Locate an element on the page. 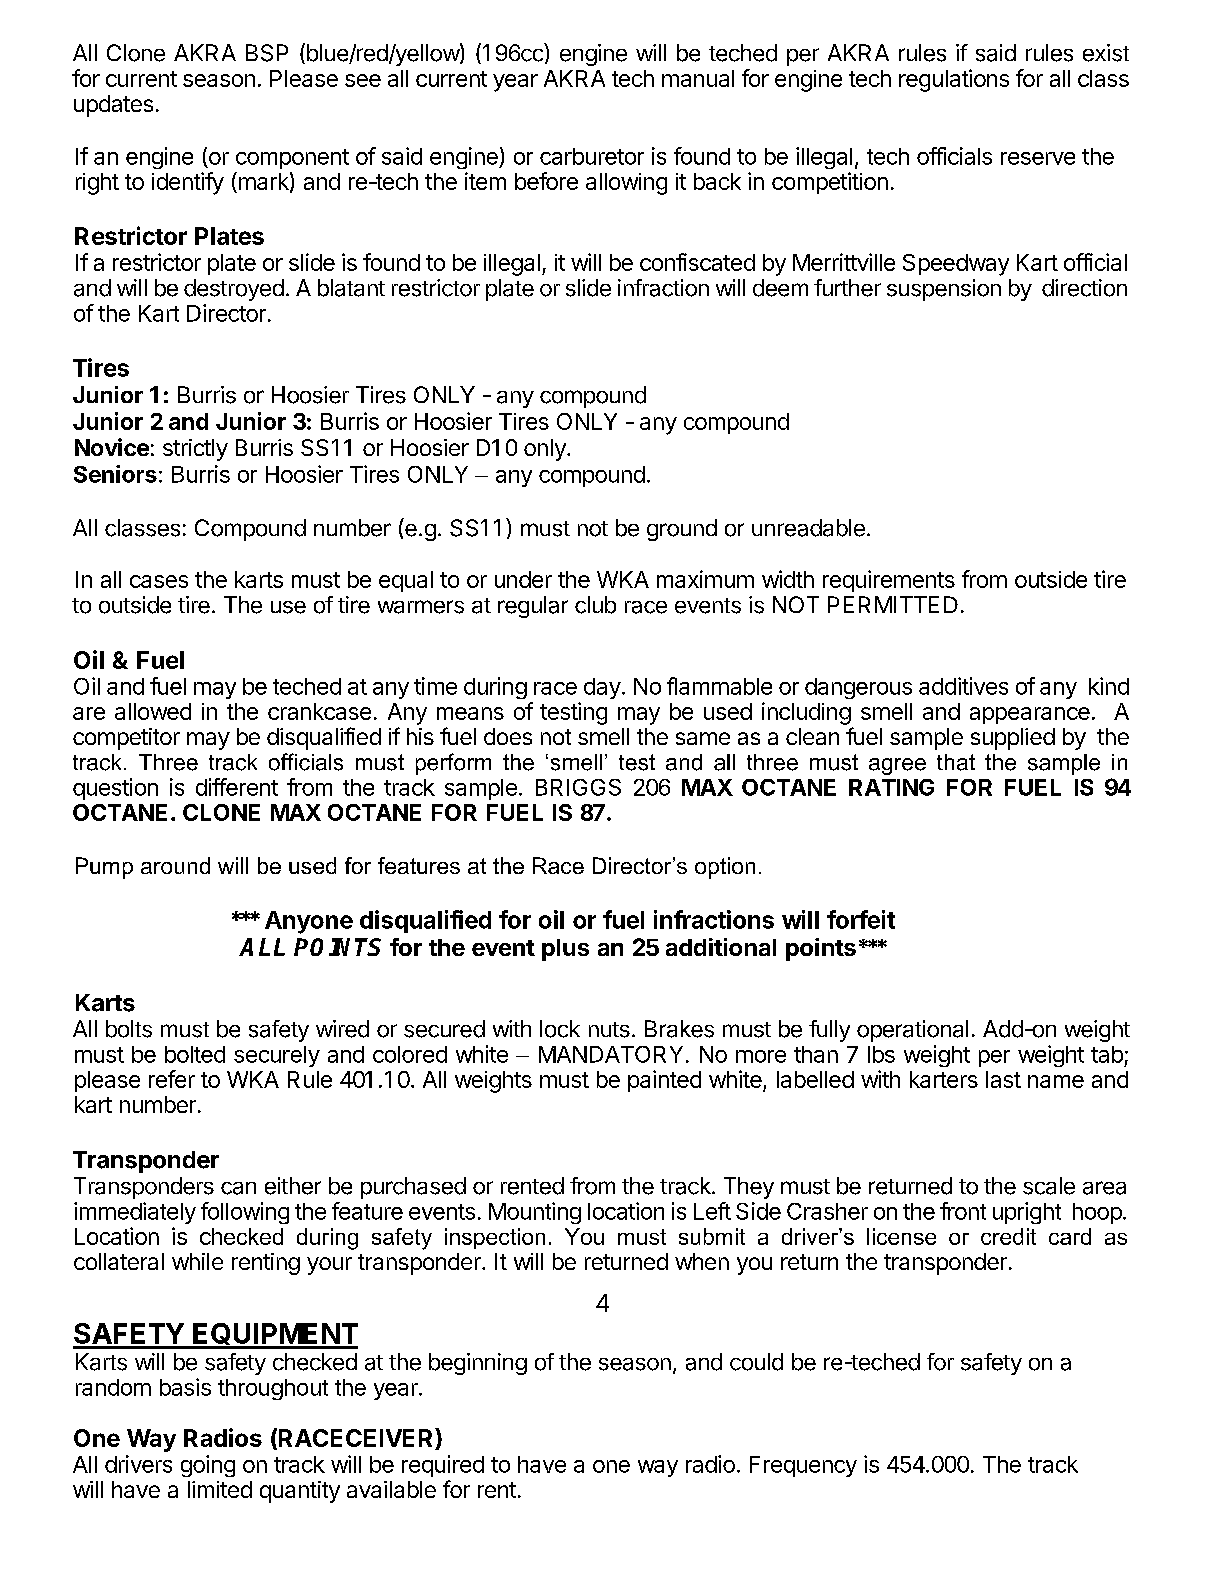 This document has height=1584, width=1224. that is located at coordinates (956, 762).
